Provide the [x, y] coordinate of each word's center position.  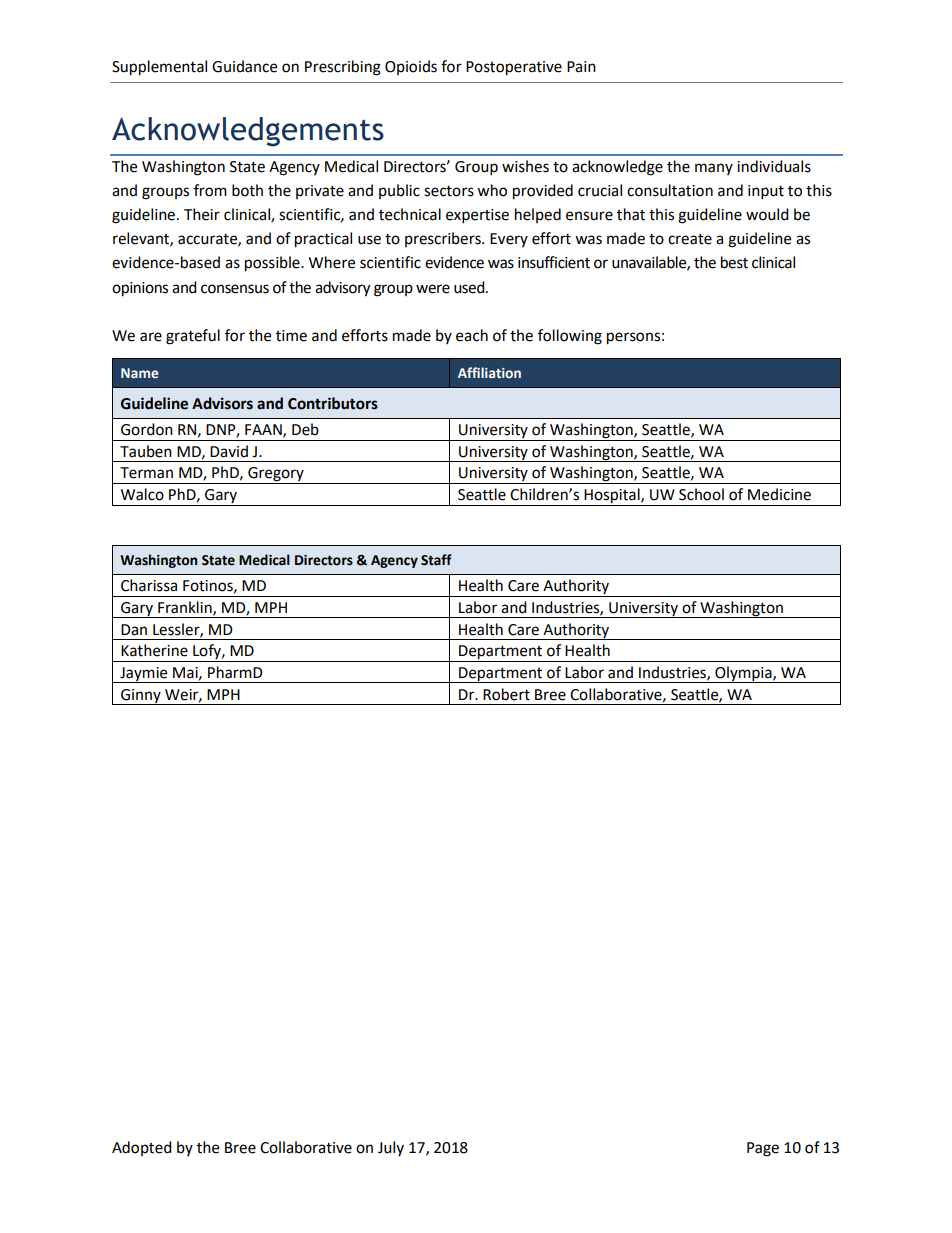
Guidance [244, 66]
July [391, 1148]
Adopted [142, 1148]
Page [763, 1149]
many [714, 169]
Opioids [411, 67]
